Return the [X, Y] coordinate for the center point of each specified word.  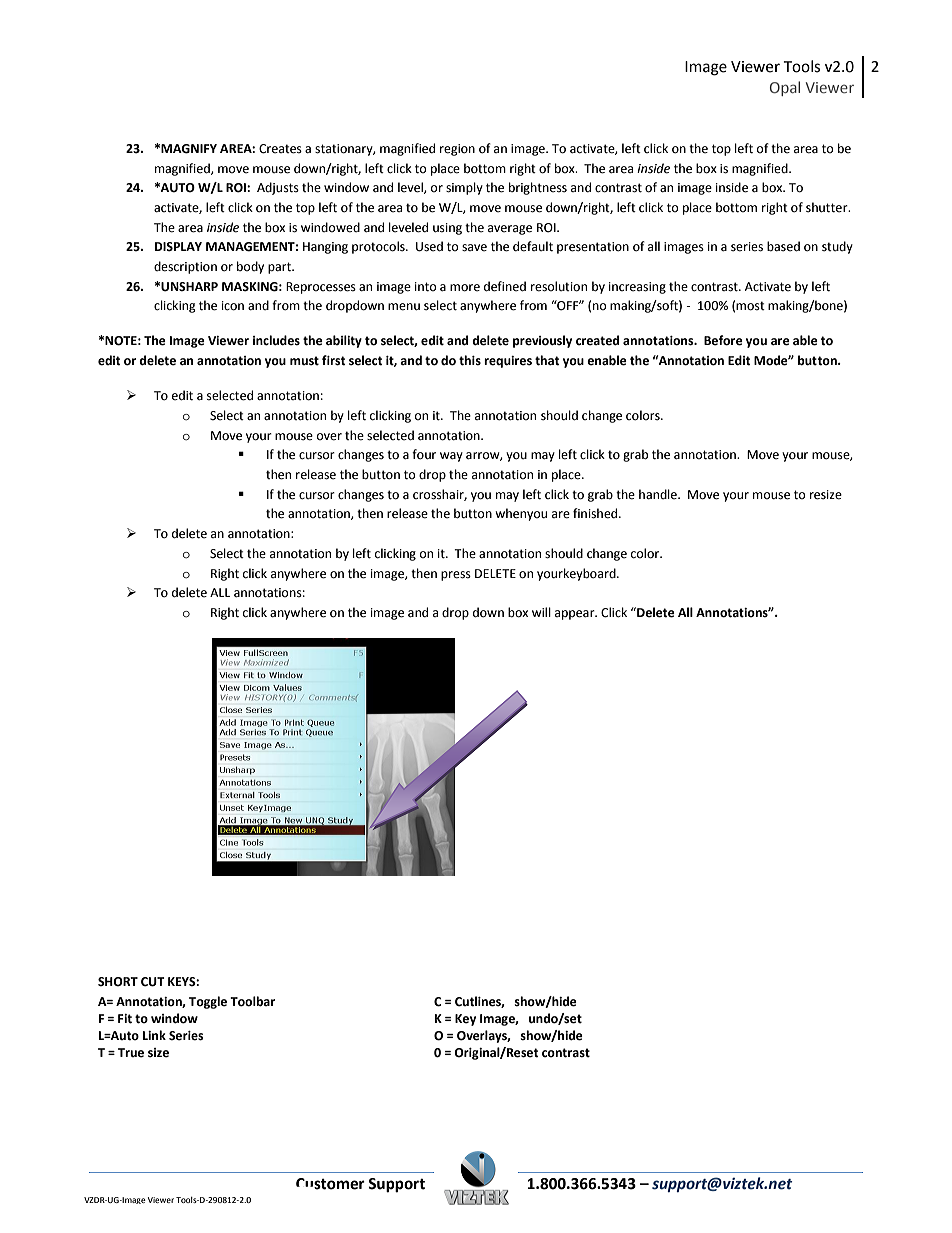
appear [576, 615]
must [304, 361]
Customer [330, 1184]
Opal [785, 88]
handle [659, 494]
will [541, 612]
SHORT [118, 982]
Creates [280, 149]
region [457, 150]
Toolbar [252, 1001]
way [451, 457]
